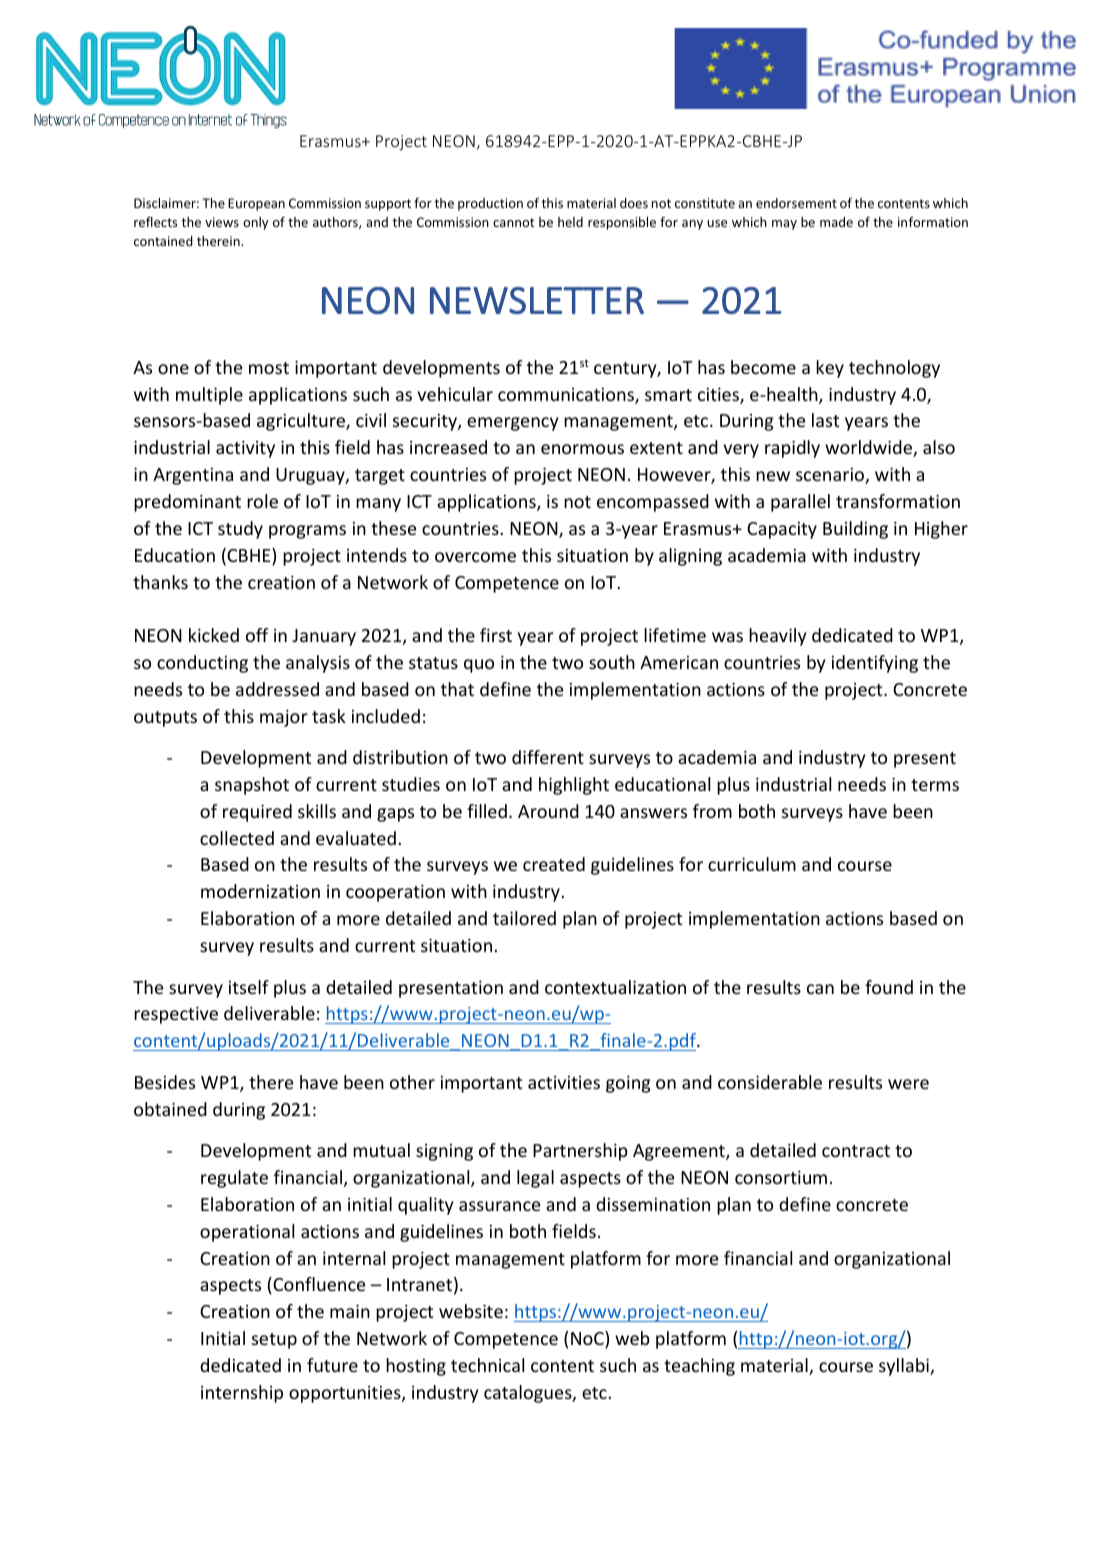 The height and width of the image is (1558, 1102). I want to click on snapshot, so click(252, 786).
